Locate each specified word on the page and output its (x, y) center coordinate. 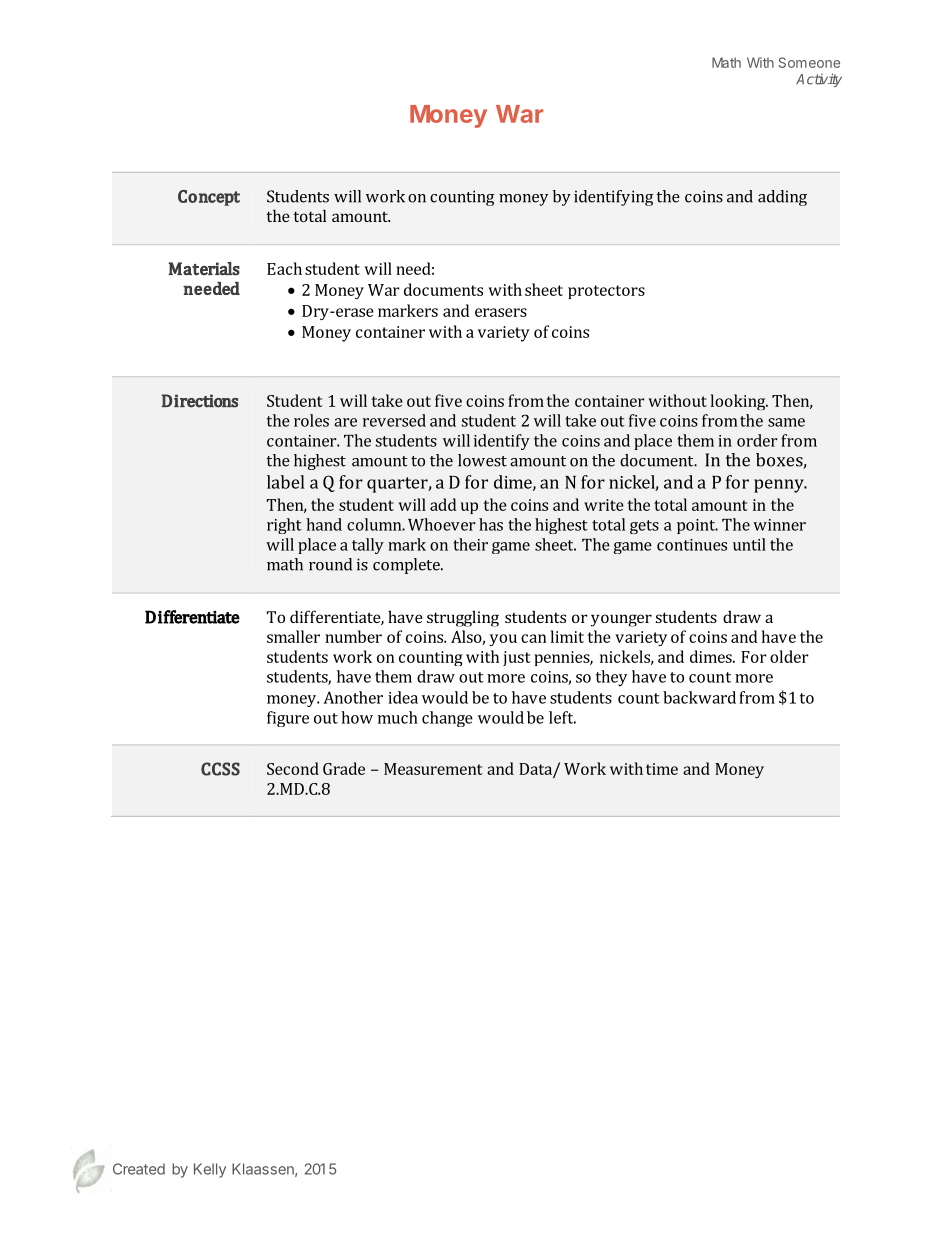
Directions (199, 401)
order (757, 440)
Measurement (433, 769)
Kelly (210, 1170)
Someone (809, 62)
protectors (606, 292)
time (662, 769)
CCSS (220, 769)
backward (699, 697)
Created (139, 1169)
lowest (482, 460)
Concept (209, 198)
